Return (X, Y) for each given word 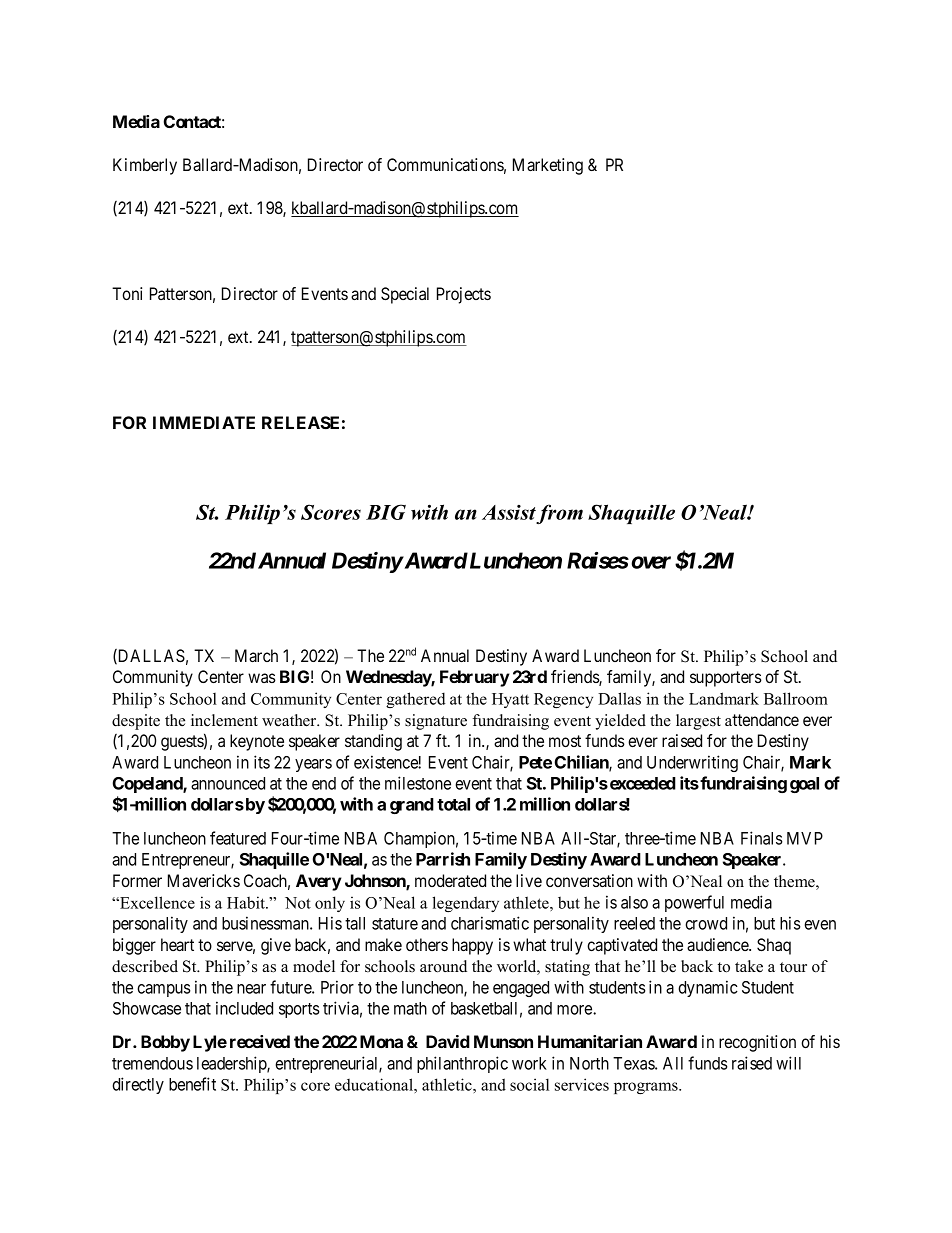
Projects (464, 295)
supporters (726, 679)
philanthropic (462, 1064)
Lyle (210, 1043)
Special (405, 295)
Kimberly (145, 166)
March (256, 655)
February (475, 678)
